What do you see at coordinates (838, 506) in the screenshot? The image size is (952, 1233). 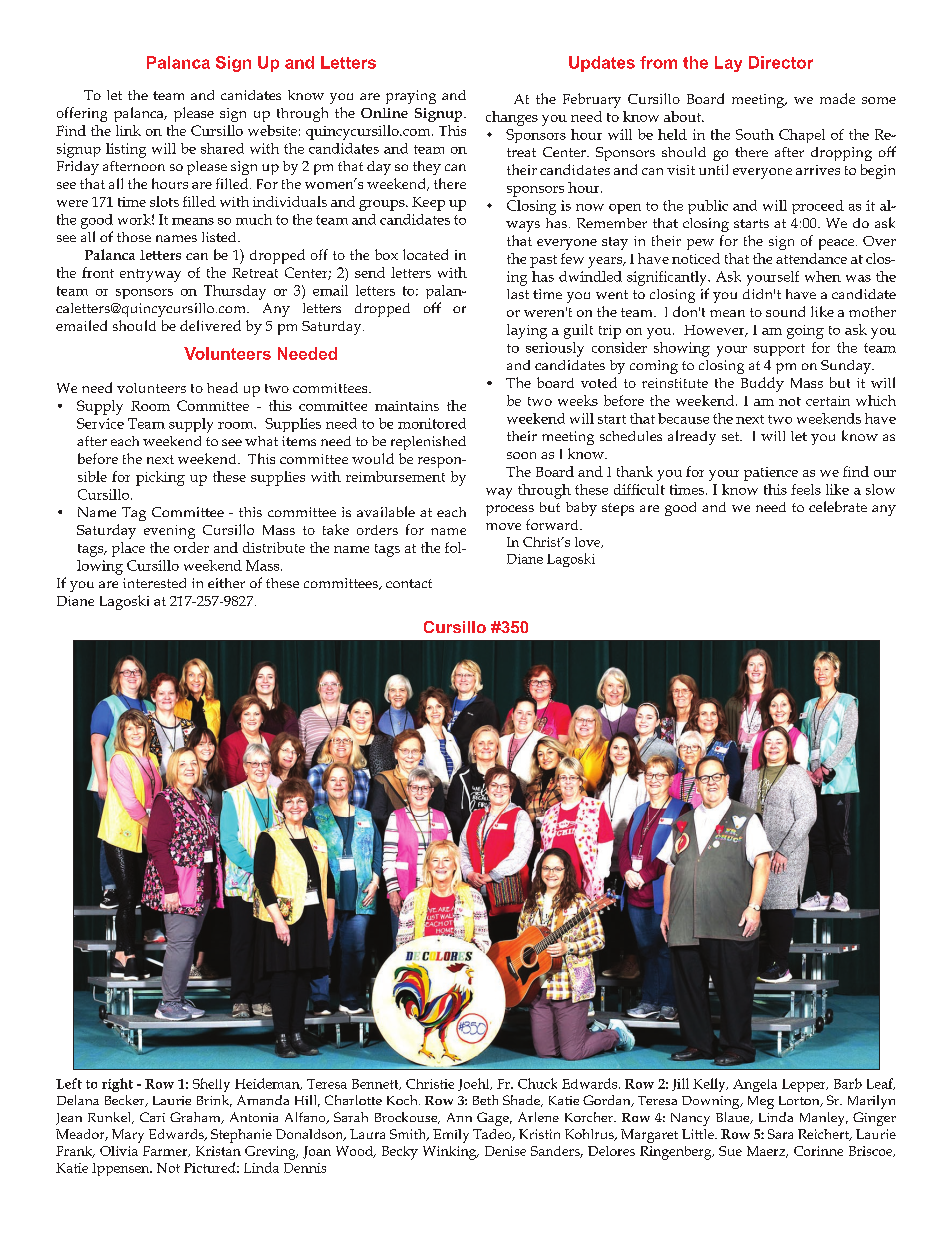 I see `celebrate` at bounding box center [838, 506].
